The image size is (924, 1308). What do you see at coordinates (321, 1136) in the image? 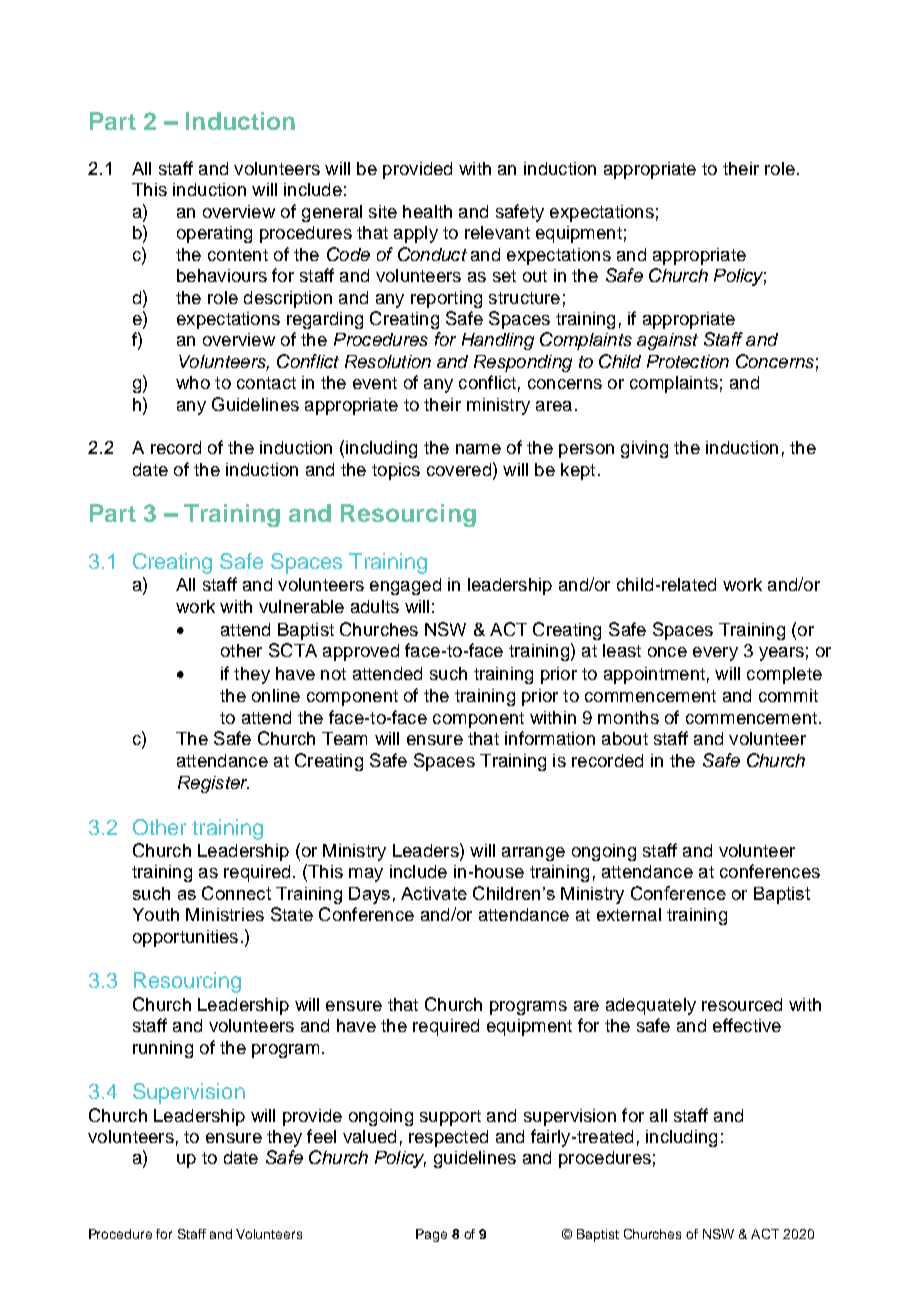
I see `feel` at bounding box center [321, 1136].
